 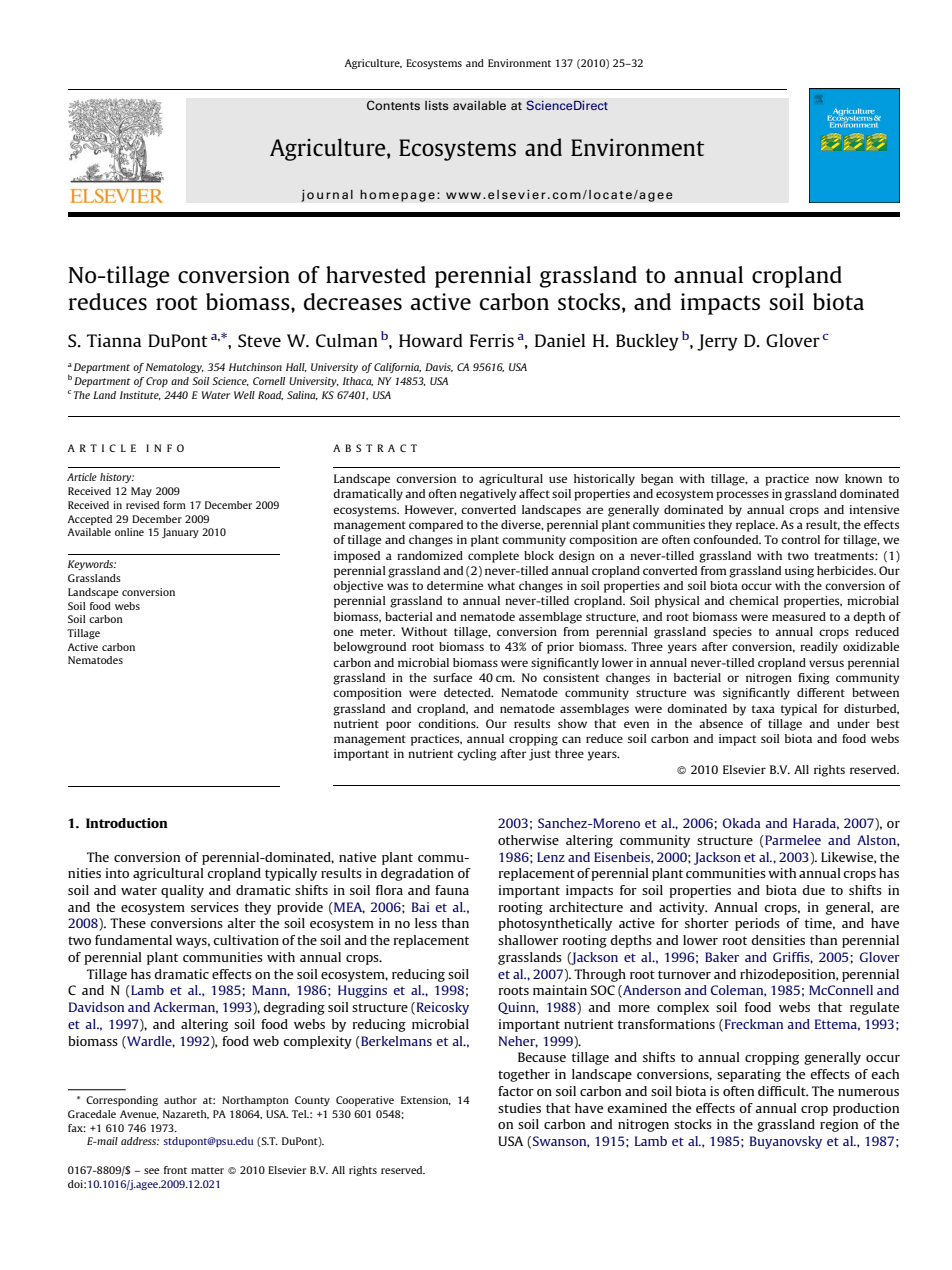 I want to click on complete, so click(x=493, y=557).
